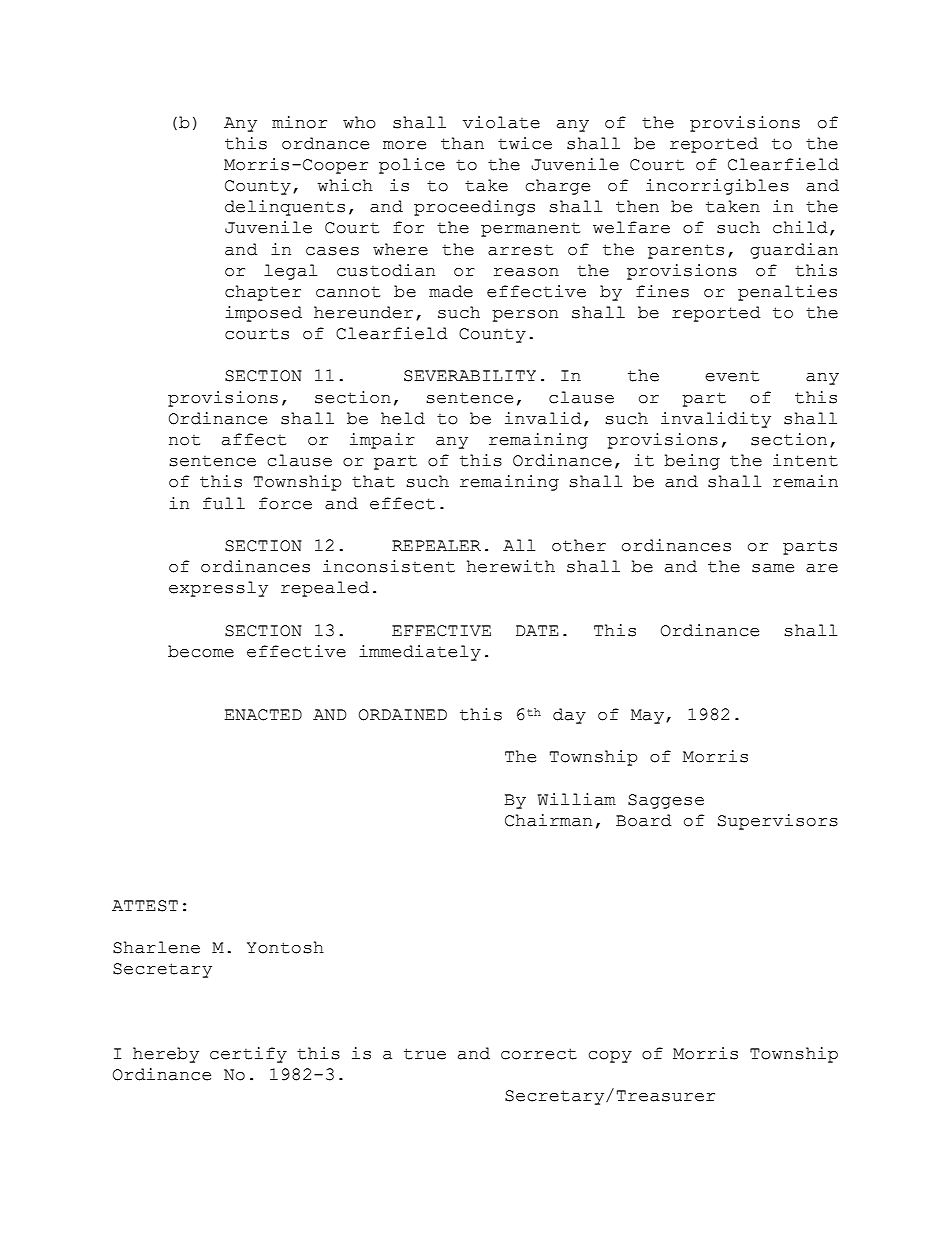 Image resolution: width=952 pixels, height=1233 pixels. Describe the element at coordinates (462, 143) in the screenshot. I see `than` at that location.
